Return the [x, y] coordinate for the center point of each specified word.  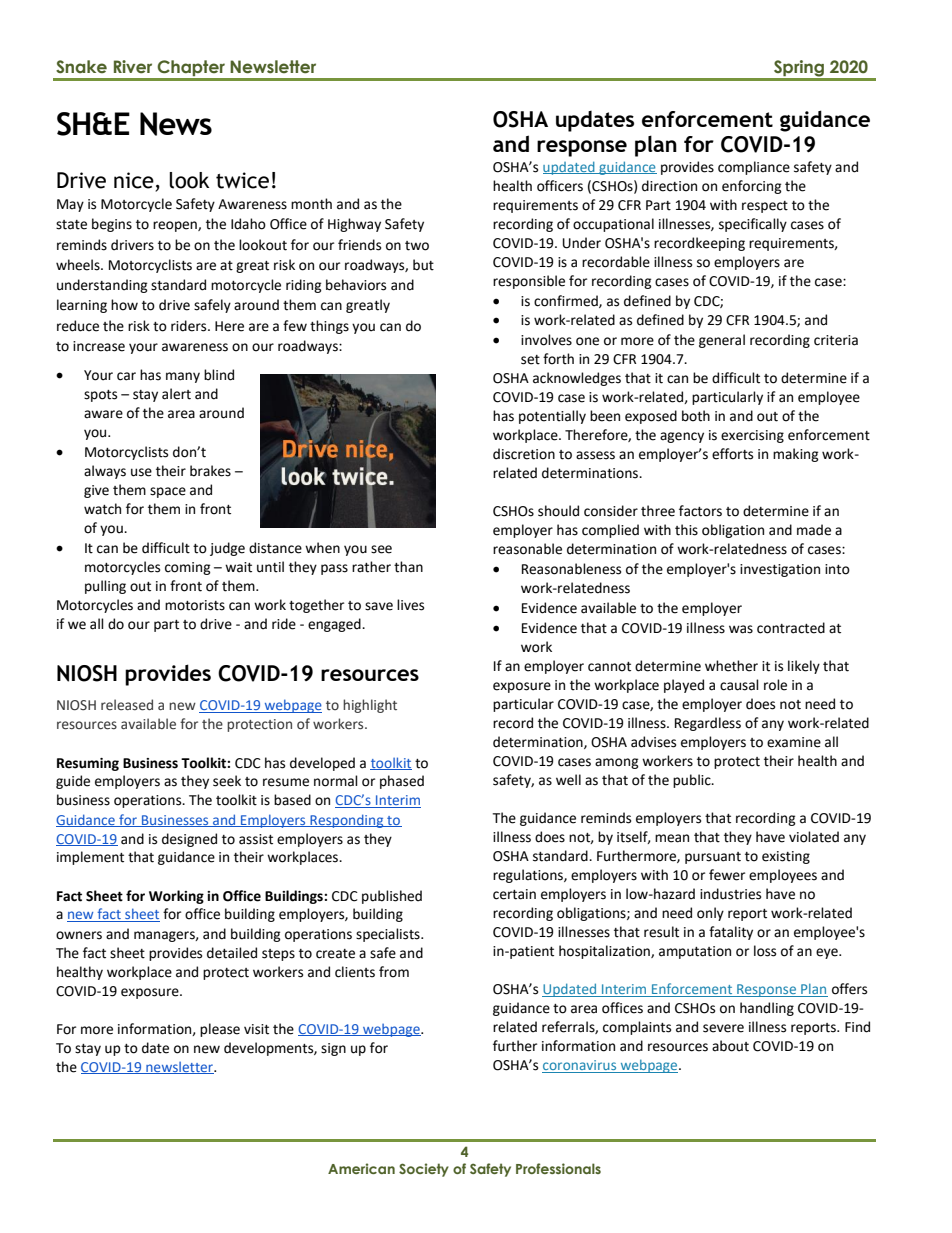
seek [227, 781]
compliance [754, 168]
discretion [524, 454]
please [220, 1030]
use [141, 472]
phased [402, 782]
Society [424, 1170]
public [693, 781]
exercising [752, 436]
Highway [354, 225]
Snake [81, 66]
